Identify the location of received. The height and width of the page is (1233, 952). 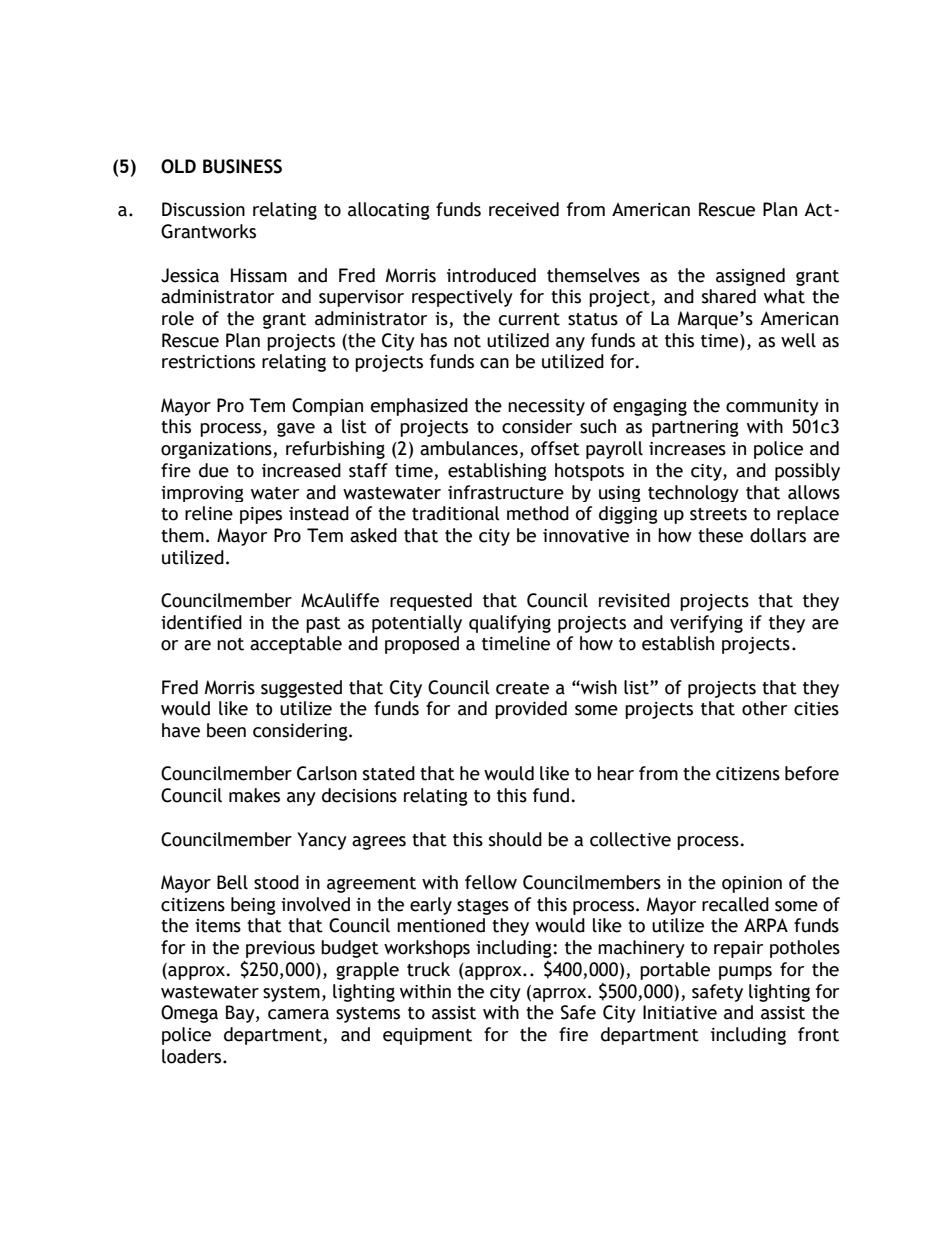
(524, 209).
